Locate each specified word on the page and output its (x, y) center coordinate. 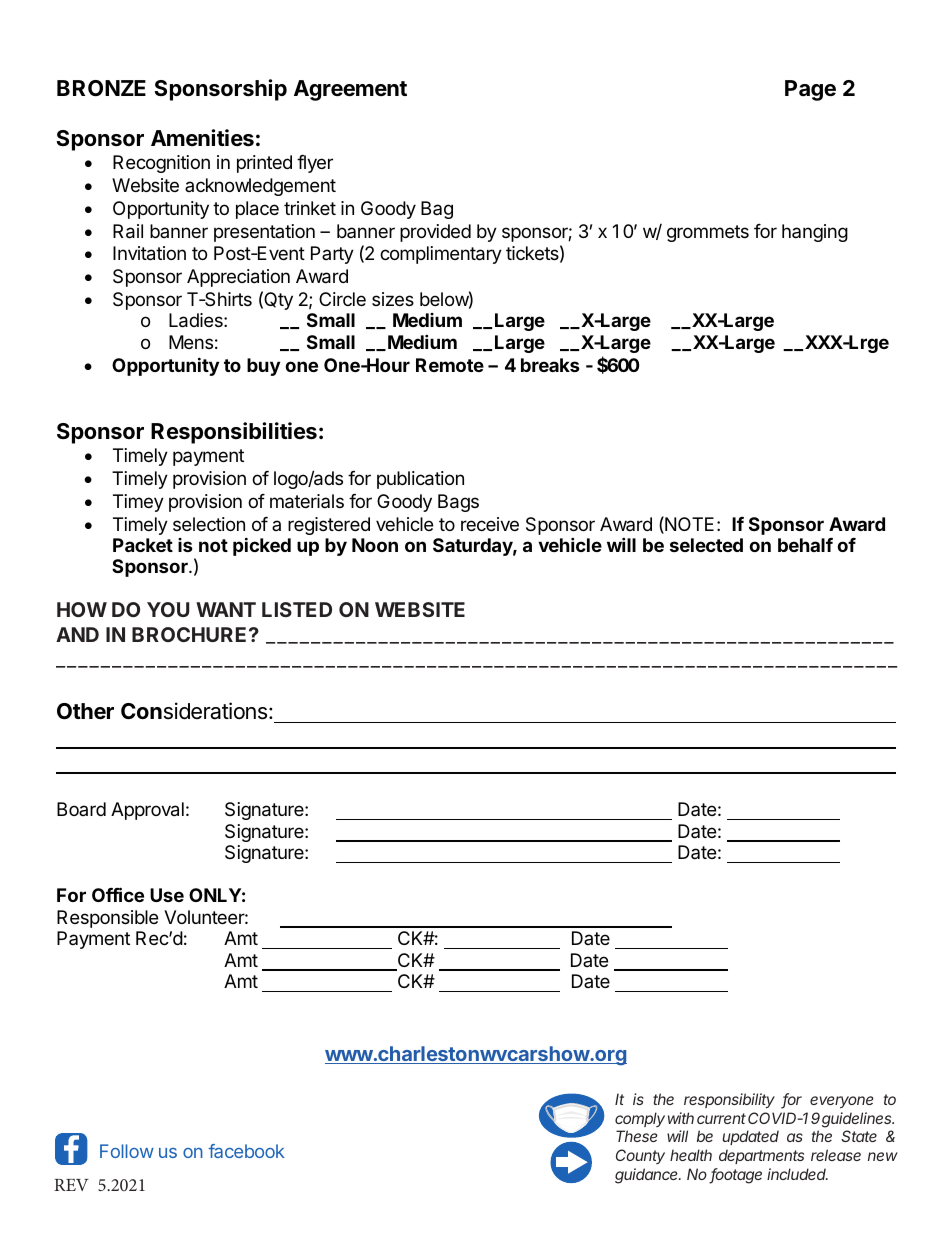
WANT (226, 609)
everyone (842, 1102)
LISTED (297, 609)
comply (640, 1119)
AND (77, 634)
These (637, 1136)
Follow (127, 1151)
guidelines (858, 1120)
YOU (168, 609)
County (640, 1156)
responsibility (729, 1100)
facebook (247, 1151)
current (721, 1118)
